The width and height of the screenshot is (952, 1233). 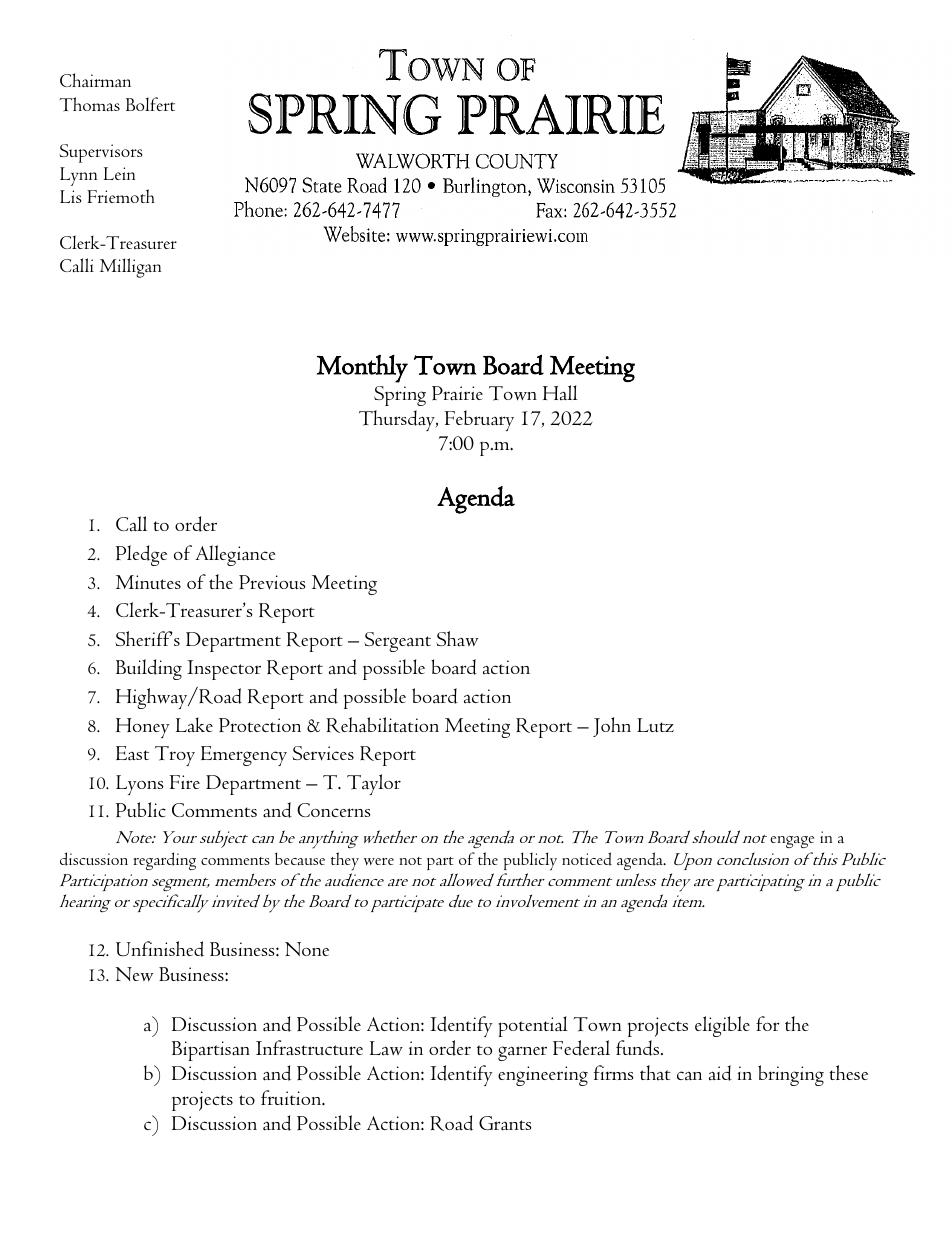 What do you see at coordinates (457, 638) in the screenshot?
I see `Shaw` at bounding box center [457, 638].
